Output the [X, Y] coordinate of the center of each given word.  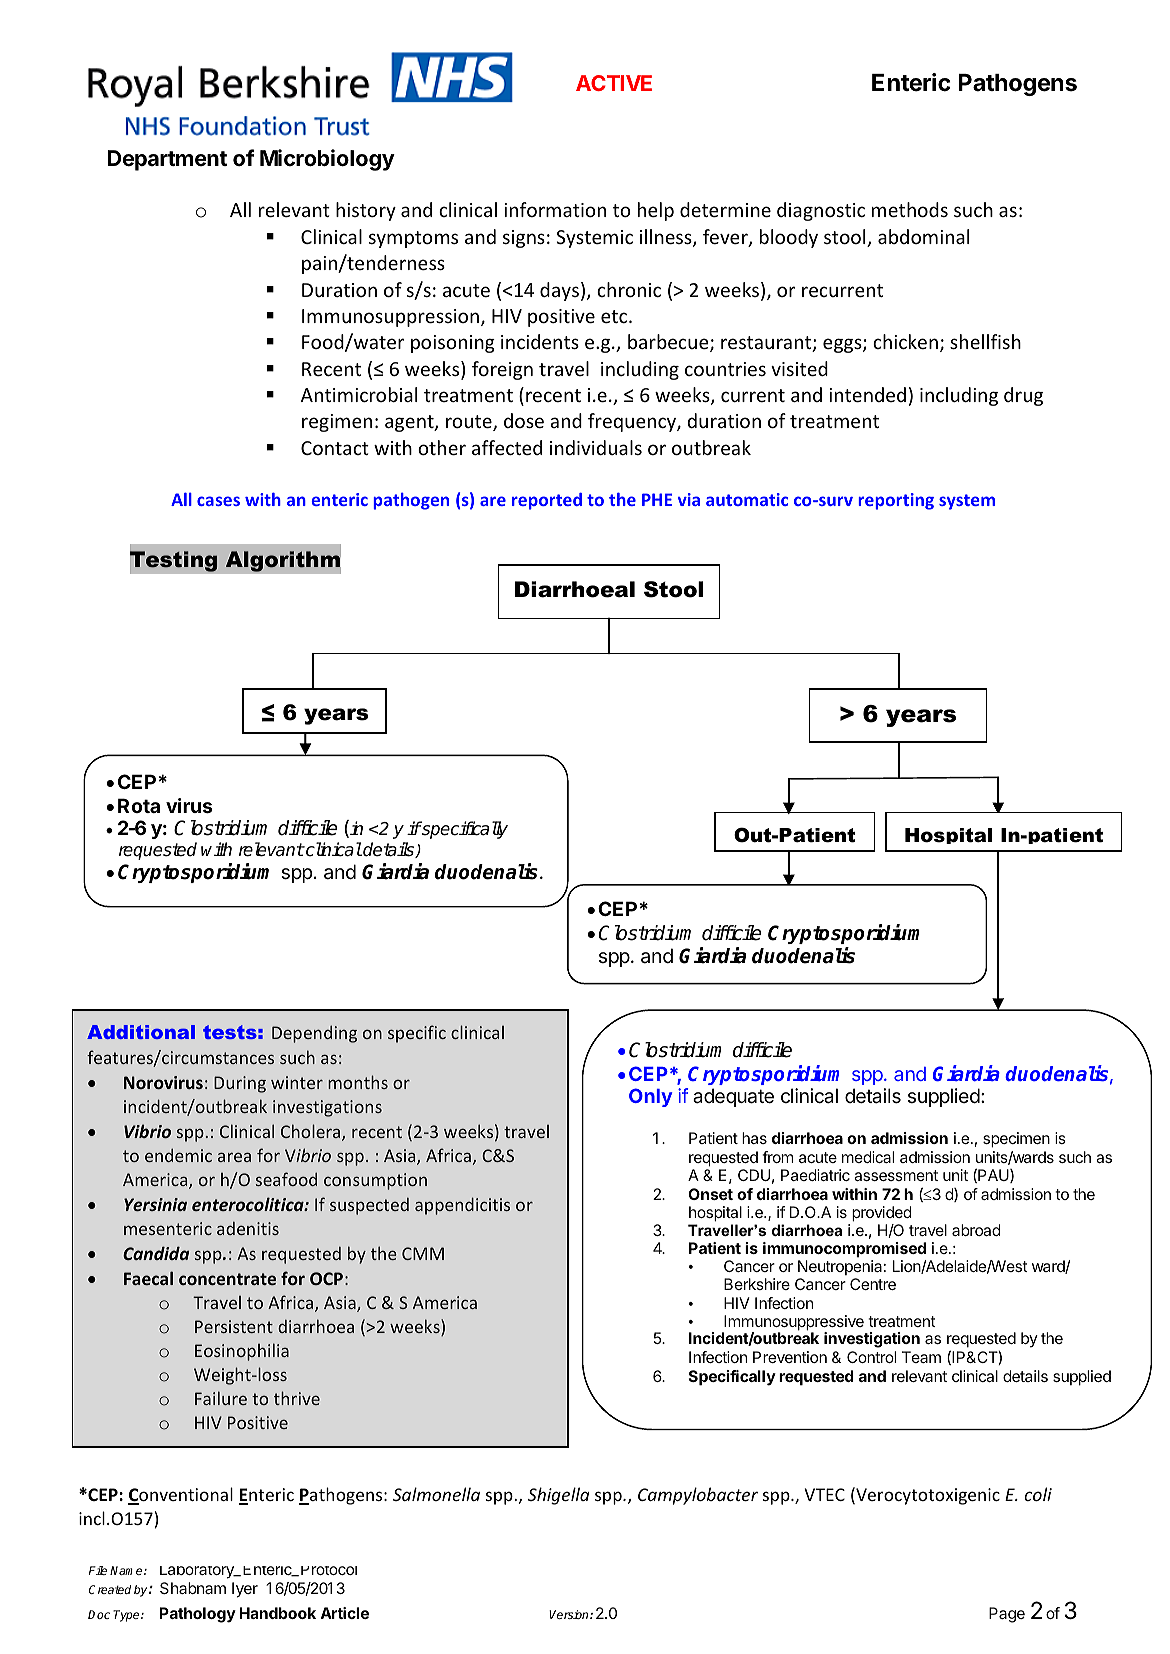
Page [1007, 1615]
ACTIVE [614, 83]
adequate [733, 1097]
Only [650, 1097]
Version [570, 1614]
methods [910, 209]
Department [167, 160]
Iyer [245, 1590]
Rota [139, 805]
